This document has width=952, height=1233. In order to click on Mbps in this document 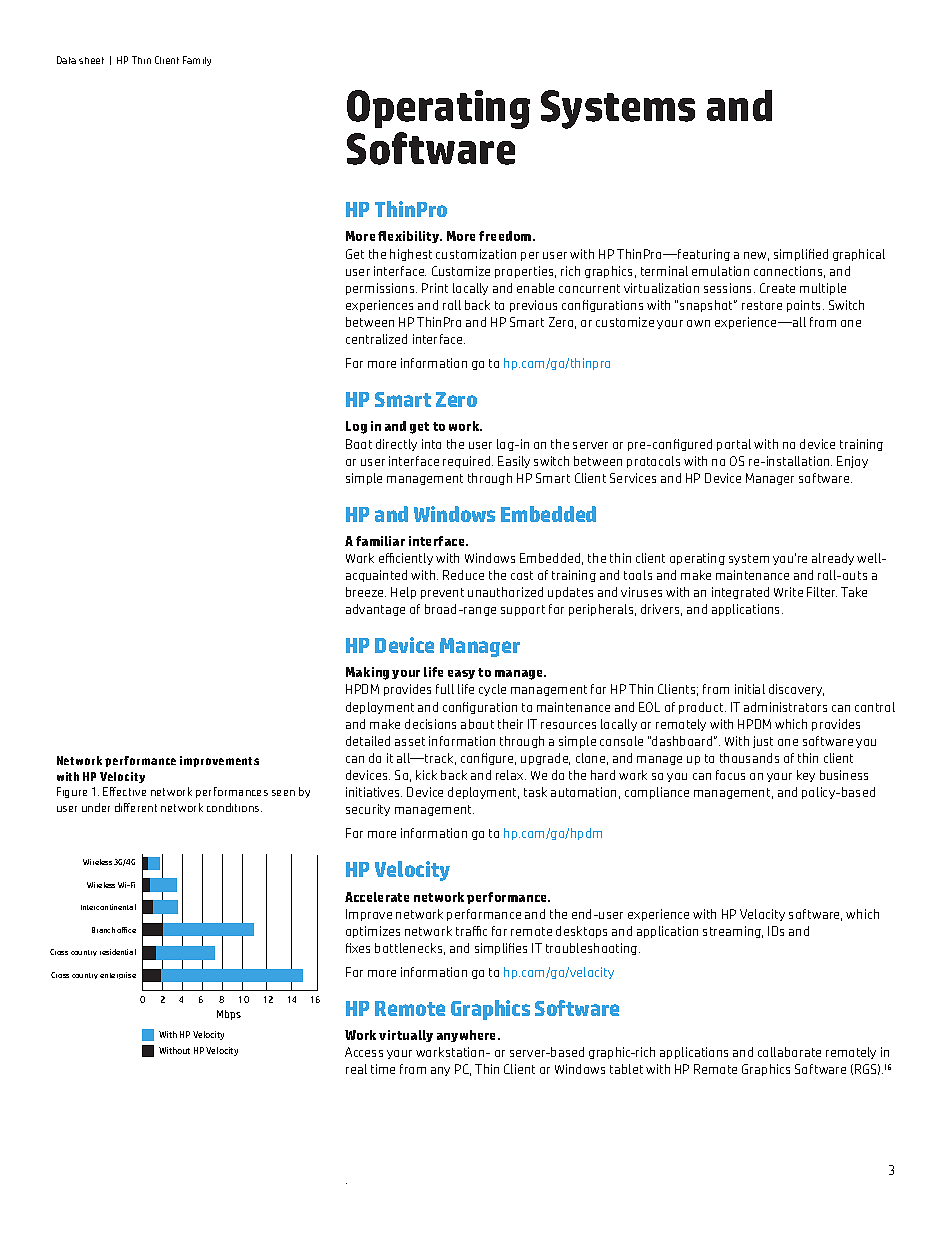, I will do `click(229, 1015)`.
